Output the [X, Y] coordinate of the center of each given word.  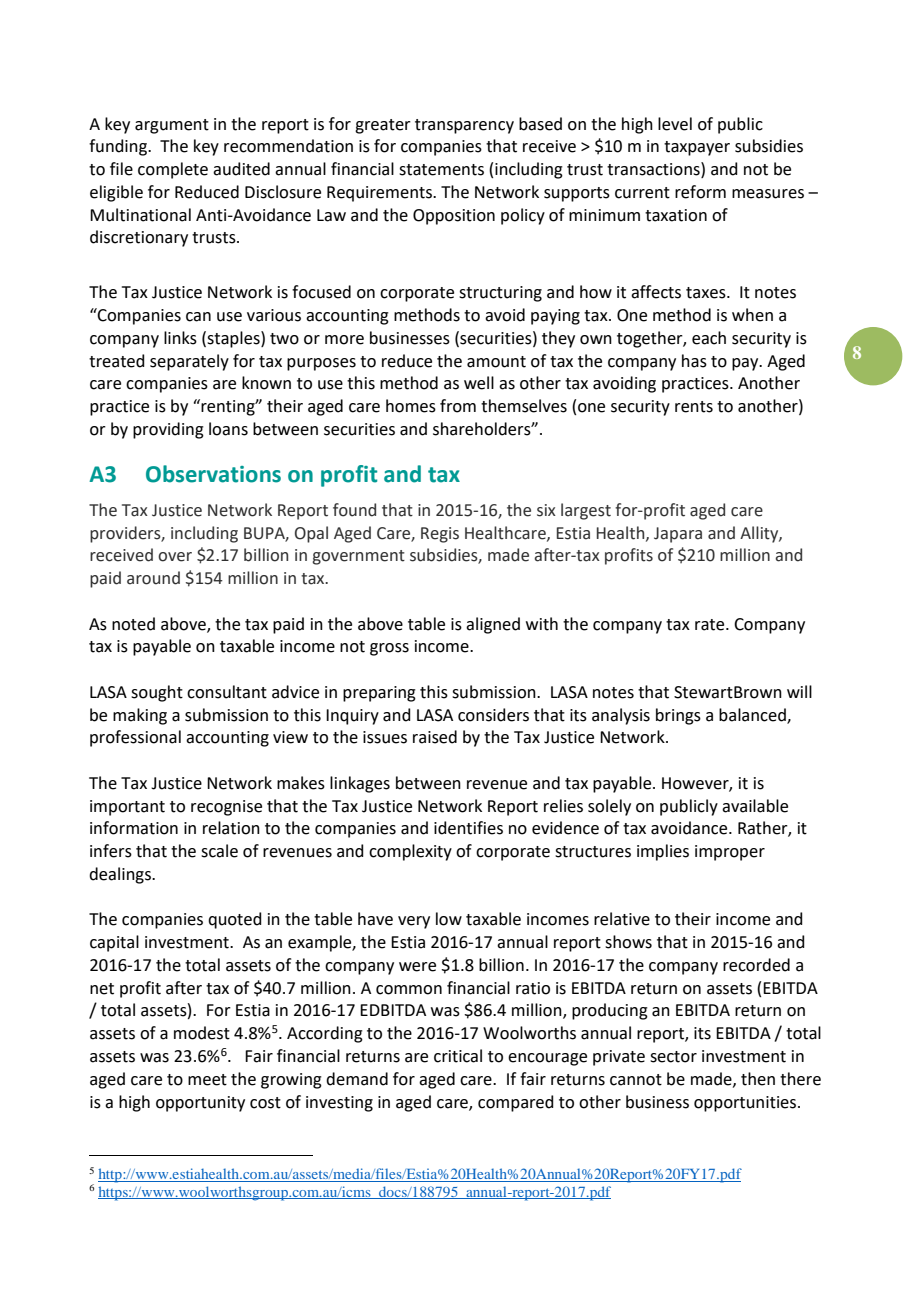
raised [435, 737]
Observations [213, 474]
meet [207, 1080]
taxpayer [697, 148]
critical [458, 1056]
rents [694, 407]
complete [173, 170]
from [458, 406]
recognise [226, 808]
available [755, 806]
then [758, 1079]
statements [441, 170]
